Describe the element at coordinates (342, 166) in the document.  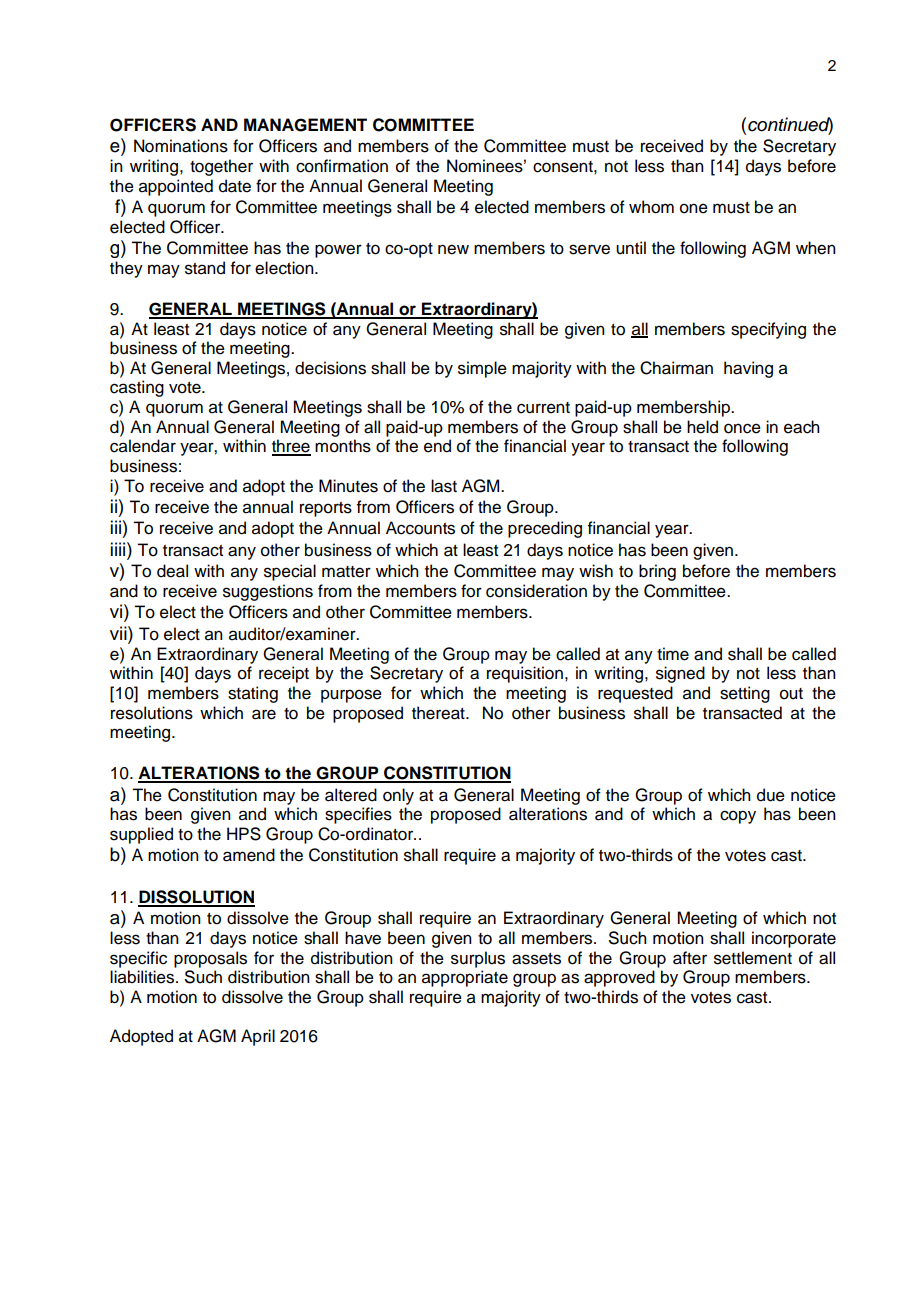
I see `confirmation` at that location.
